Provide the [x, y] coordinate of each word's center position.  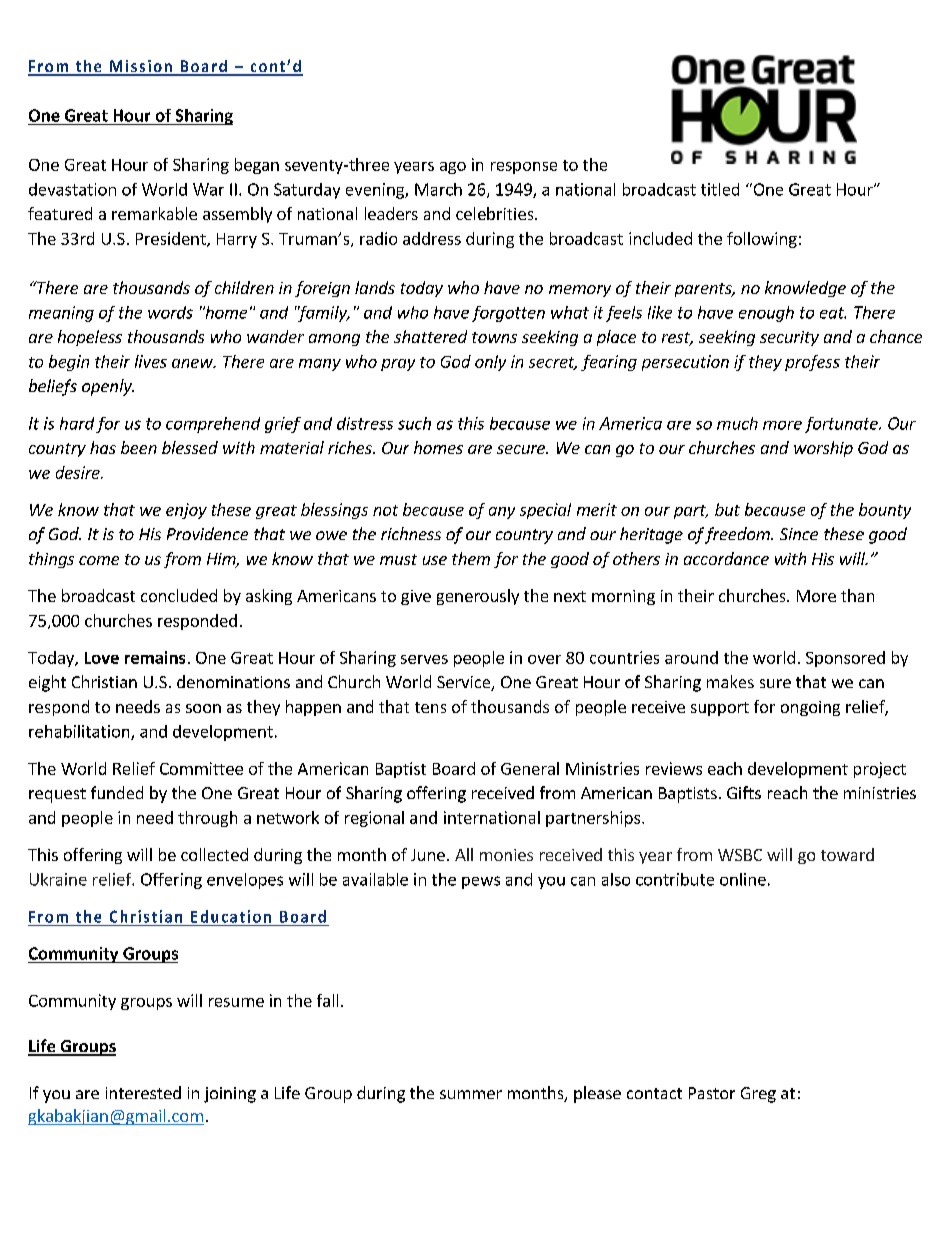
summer [471, 1094]
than [857, 595]
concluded [179, 595]
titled [720, 189]
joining [230, 1095]
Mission [141, 67]
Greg [758, 1095]
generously [478, 597]
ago [453, 168]
